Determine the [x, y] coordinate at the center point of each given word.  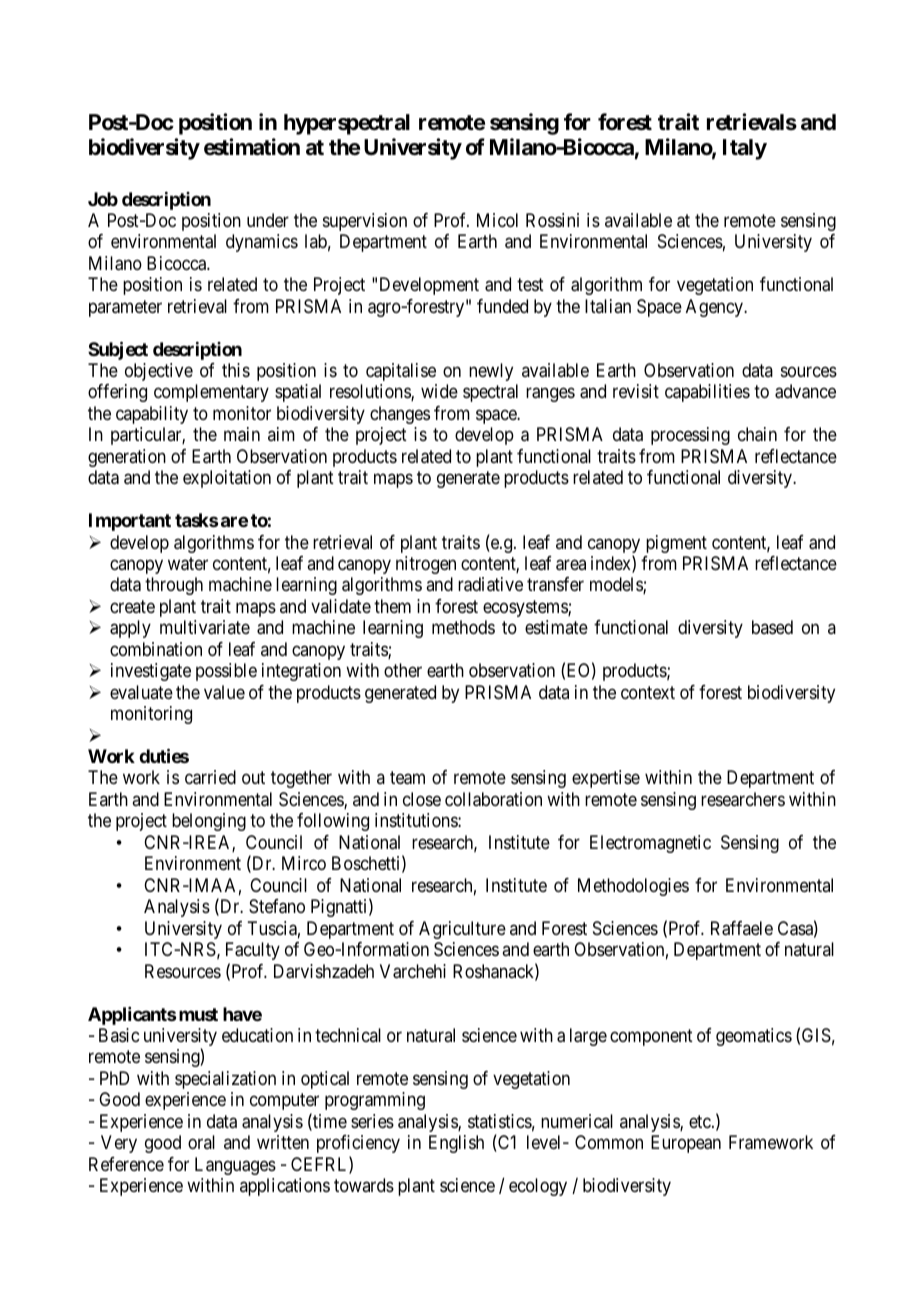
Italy [745, 149]
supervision [365, 222]
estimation [252, 147]
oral [201, 1142]
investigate [151, 672]
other [403, 670]
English [456, 1144]
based [772, 627]
